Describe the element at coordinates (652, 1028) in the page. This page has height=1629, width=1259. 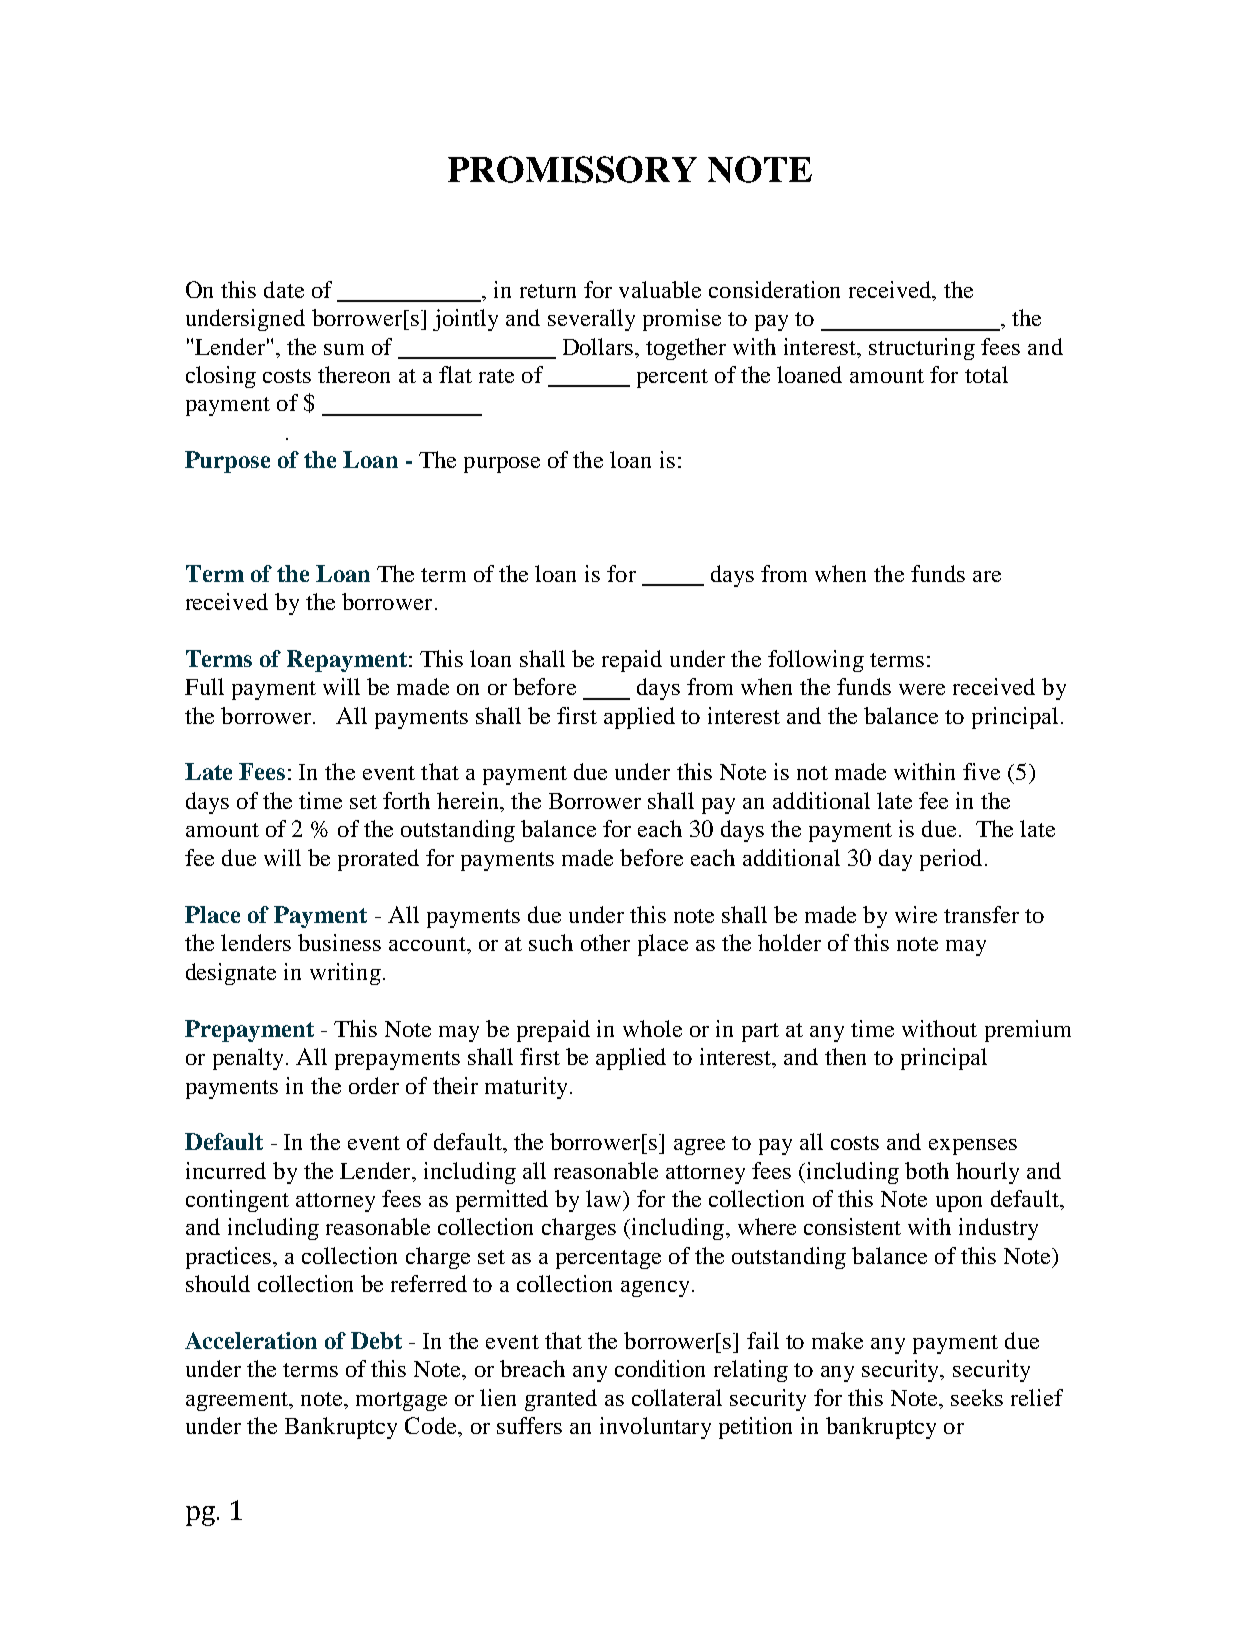
I see `whole` at that location.
